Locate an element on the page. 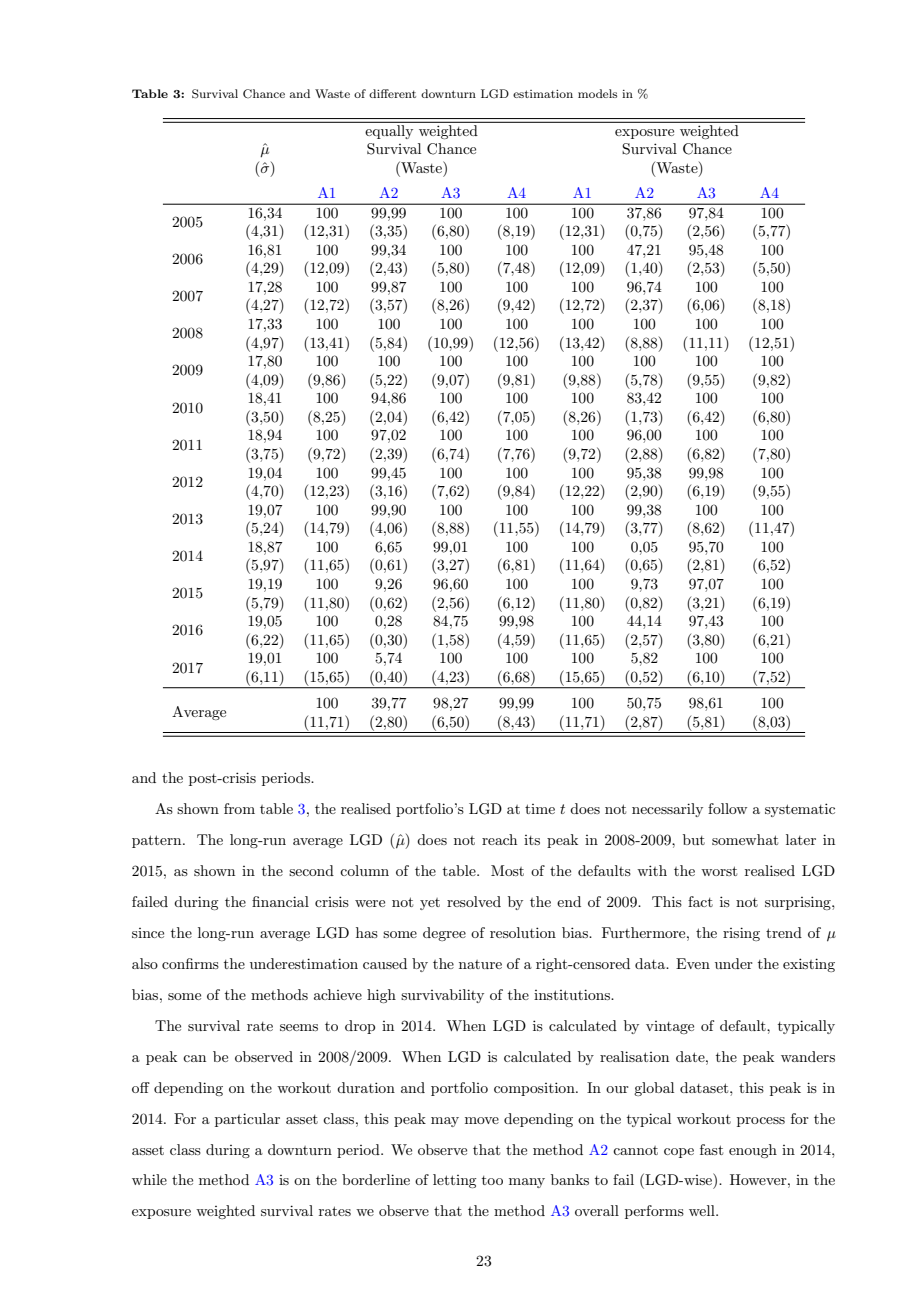 The image size is (924, 1308). follow is located at coordinates (727, 808).
